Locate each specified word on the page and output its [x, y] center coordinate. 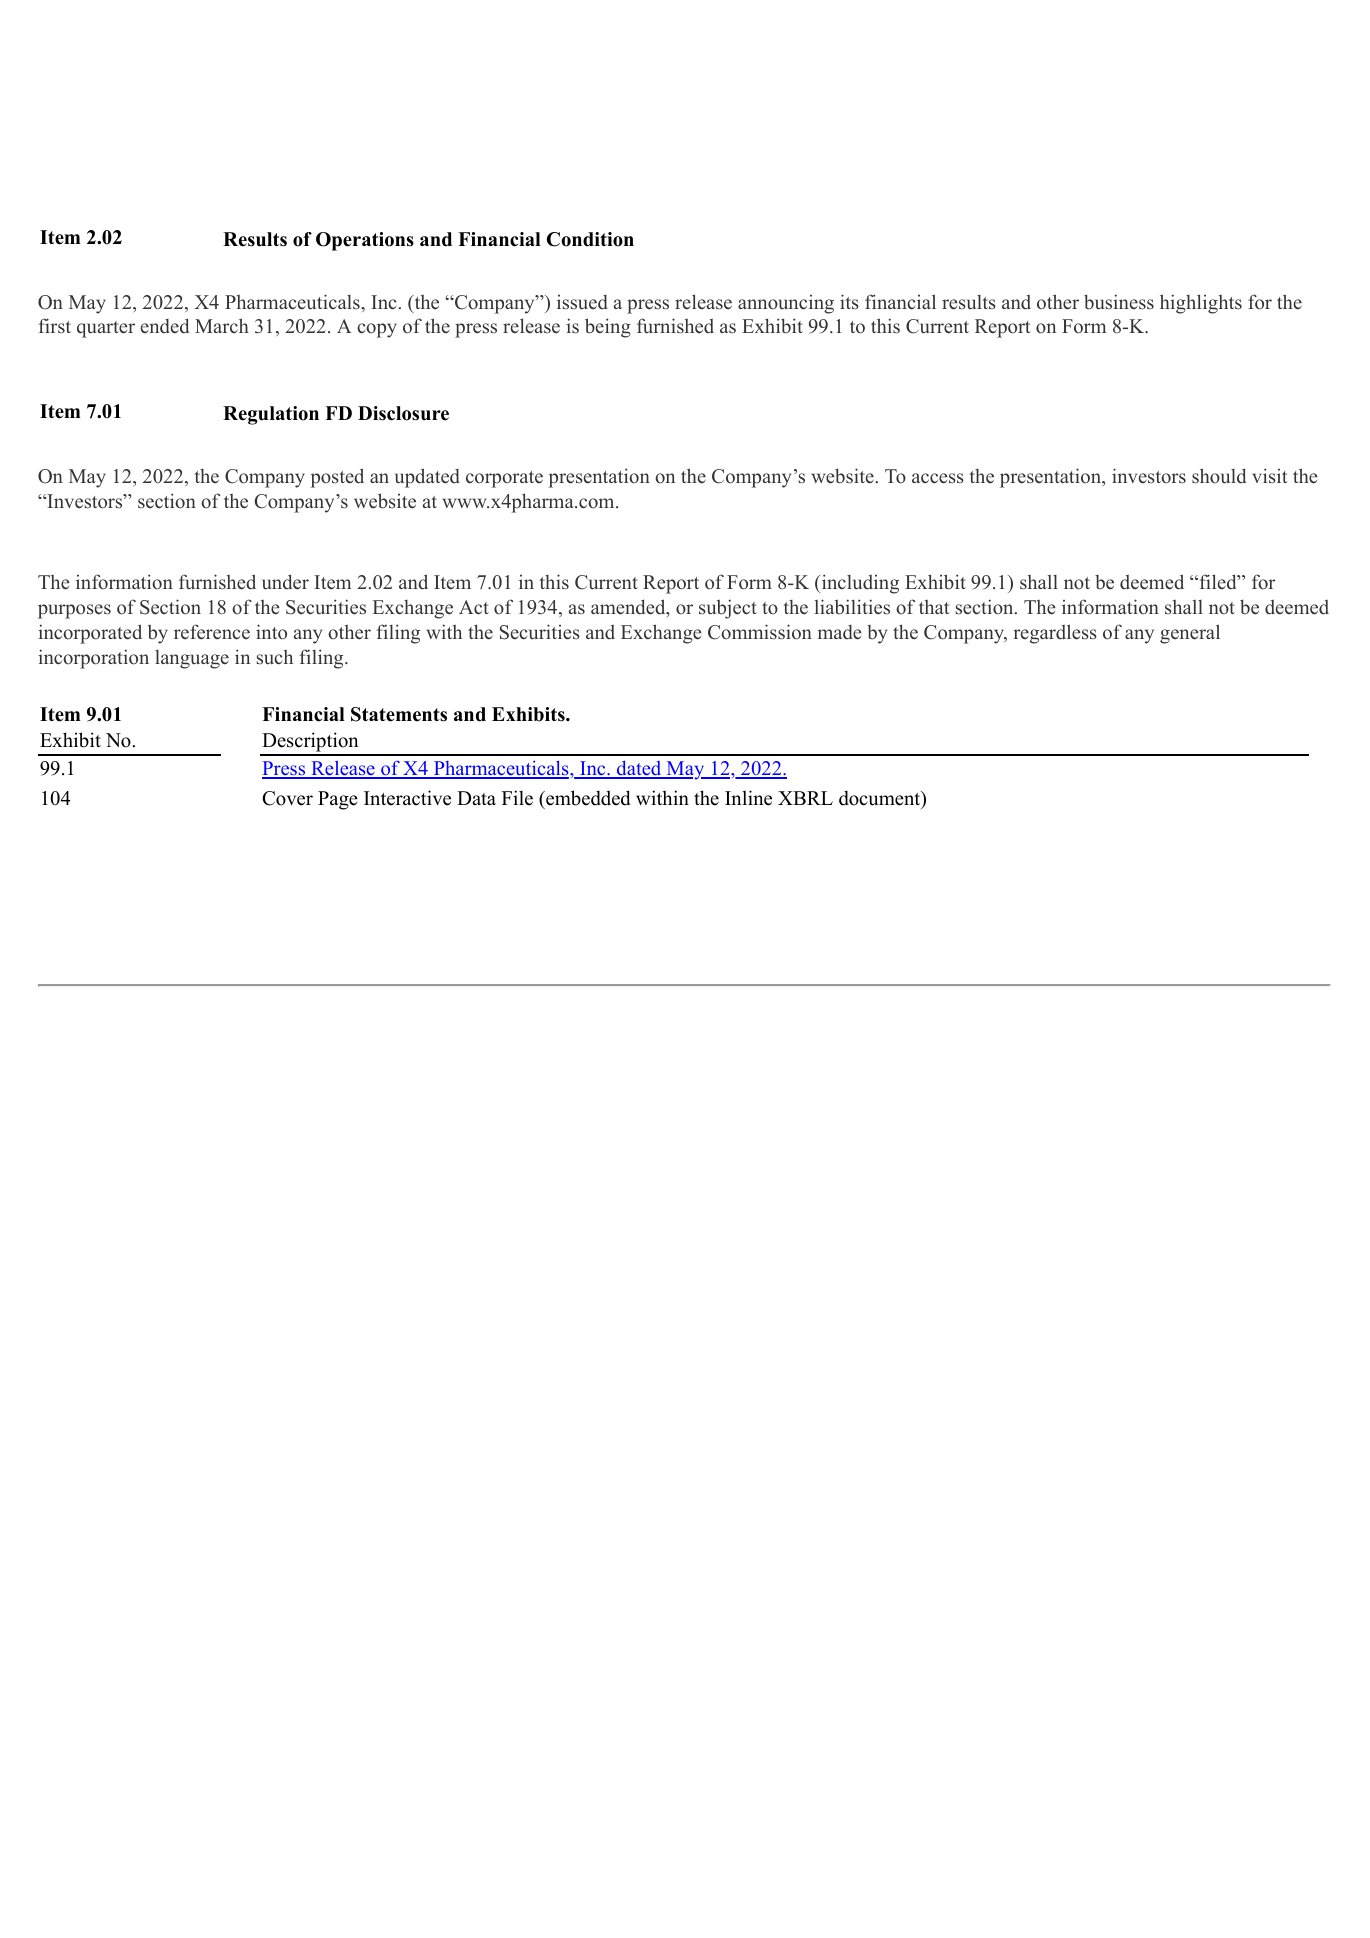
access [938, 478]
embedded [587, 798]
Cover [287, 798]
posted [337, 478]
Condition [590, 239]
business [1119, 302]
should [1219, 476]
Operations [365, 241]
